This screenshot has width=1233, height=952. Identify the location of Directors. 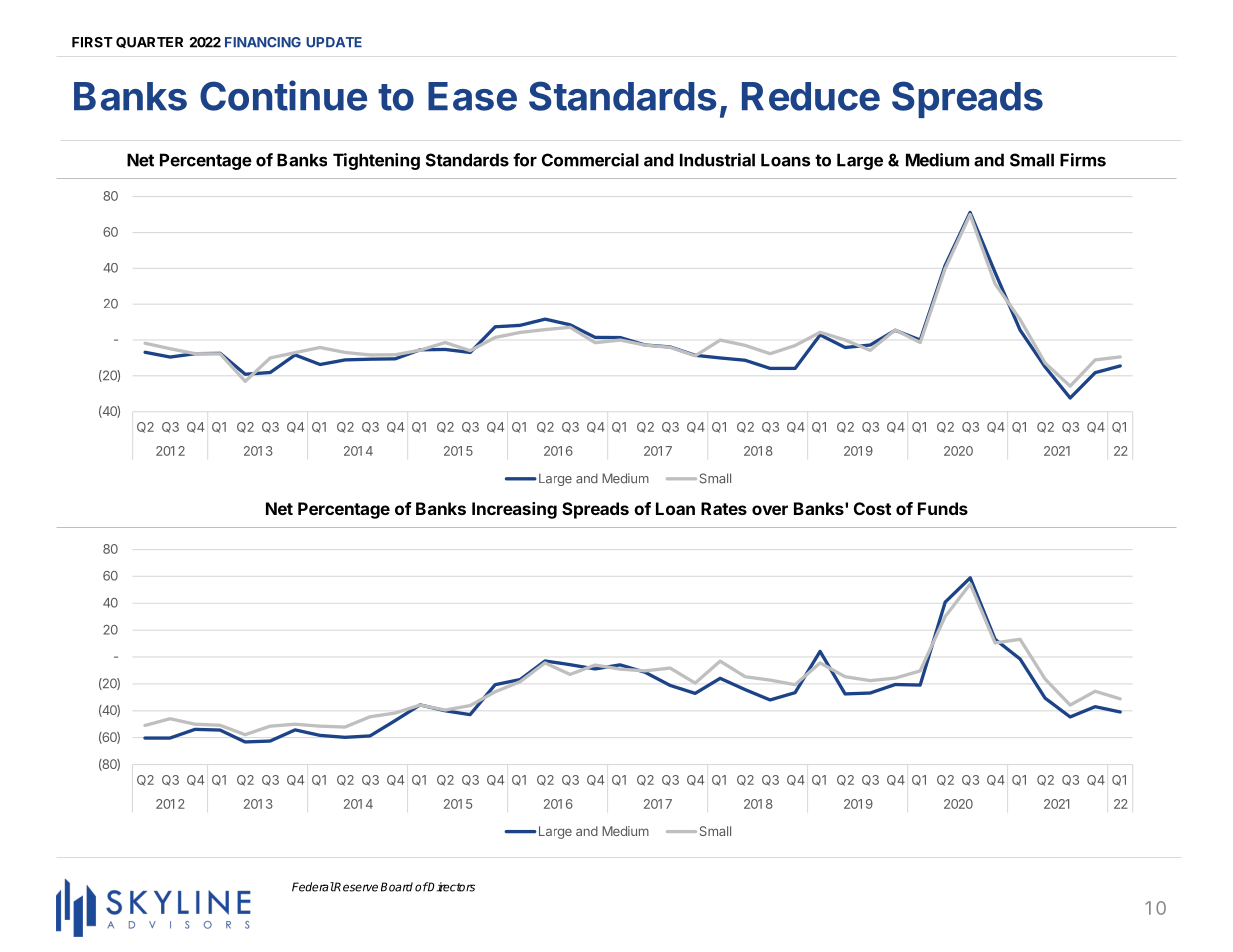
(451, 887).
